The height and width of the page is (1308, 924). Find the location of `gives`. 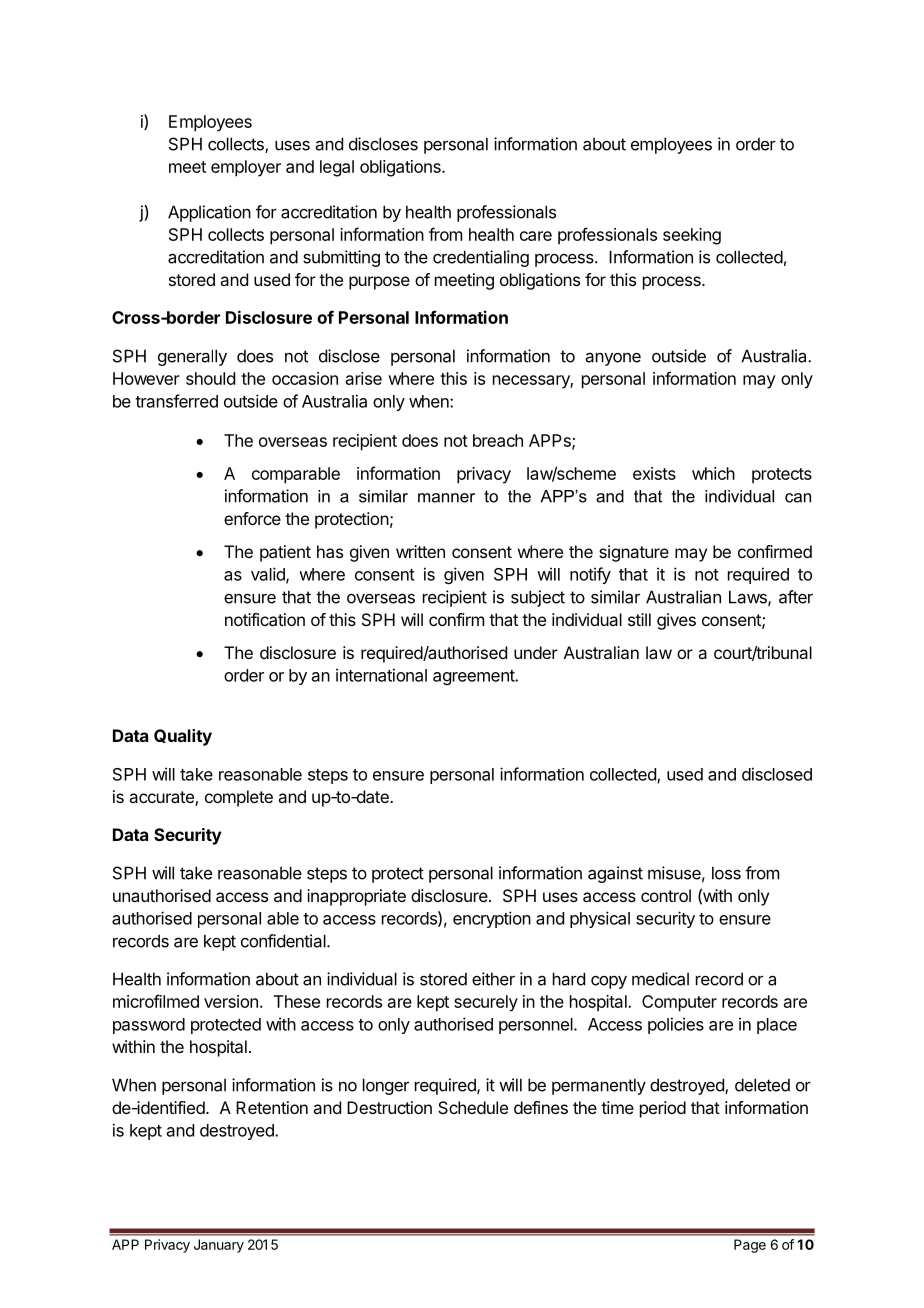

gives is located at coordinates (676, 621).
